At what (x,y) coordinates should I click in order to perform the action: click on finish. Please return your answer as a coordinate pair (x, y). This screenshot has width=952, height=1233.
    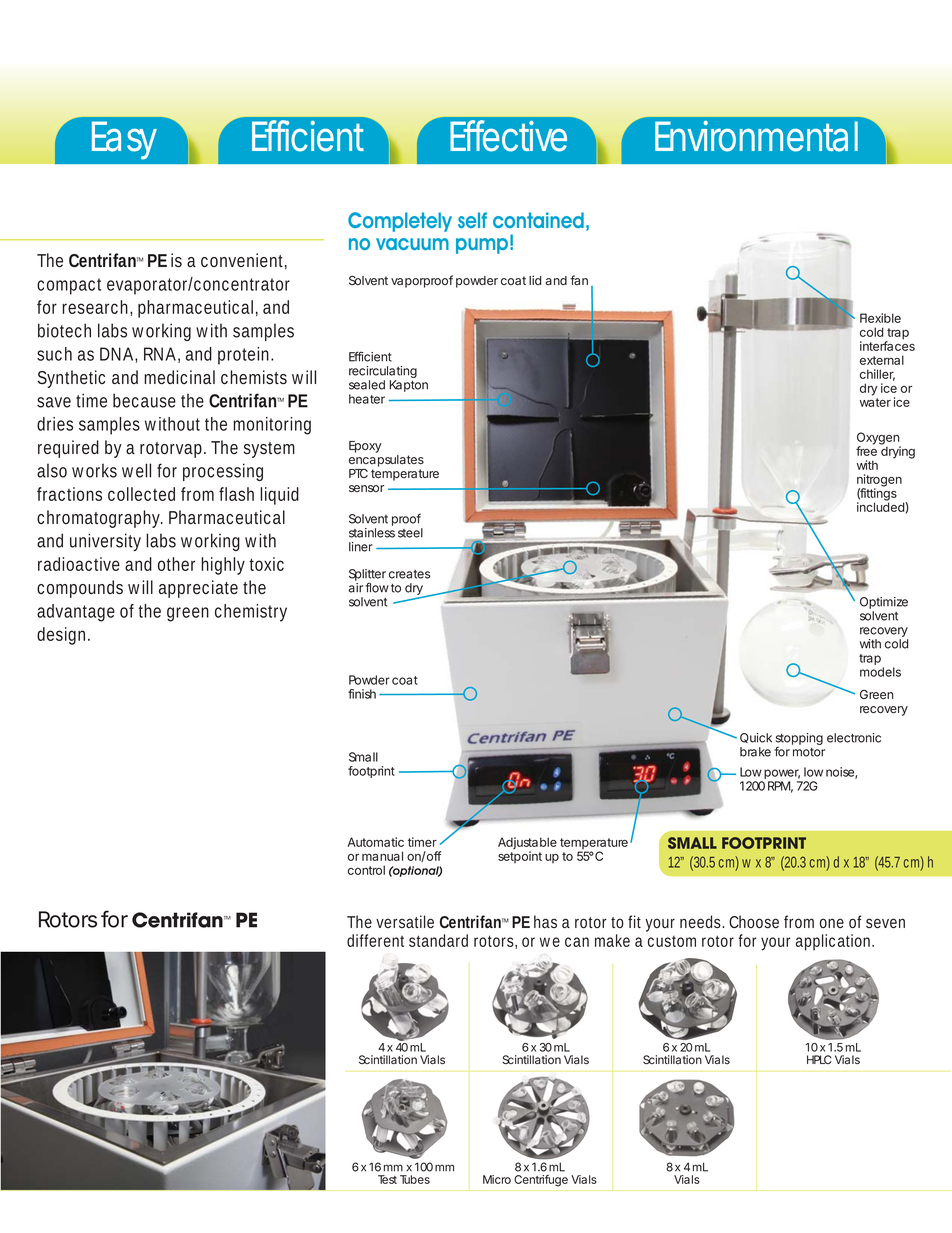
    Looking at the image, I should click on (362, 694).
